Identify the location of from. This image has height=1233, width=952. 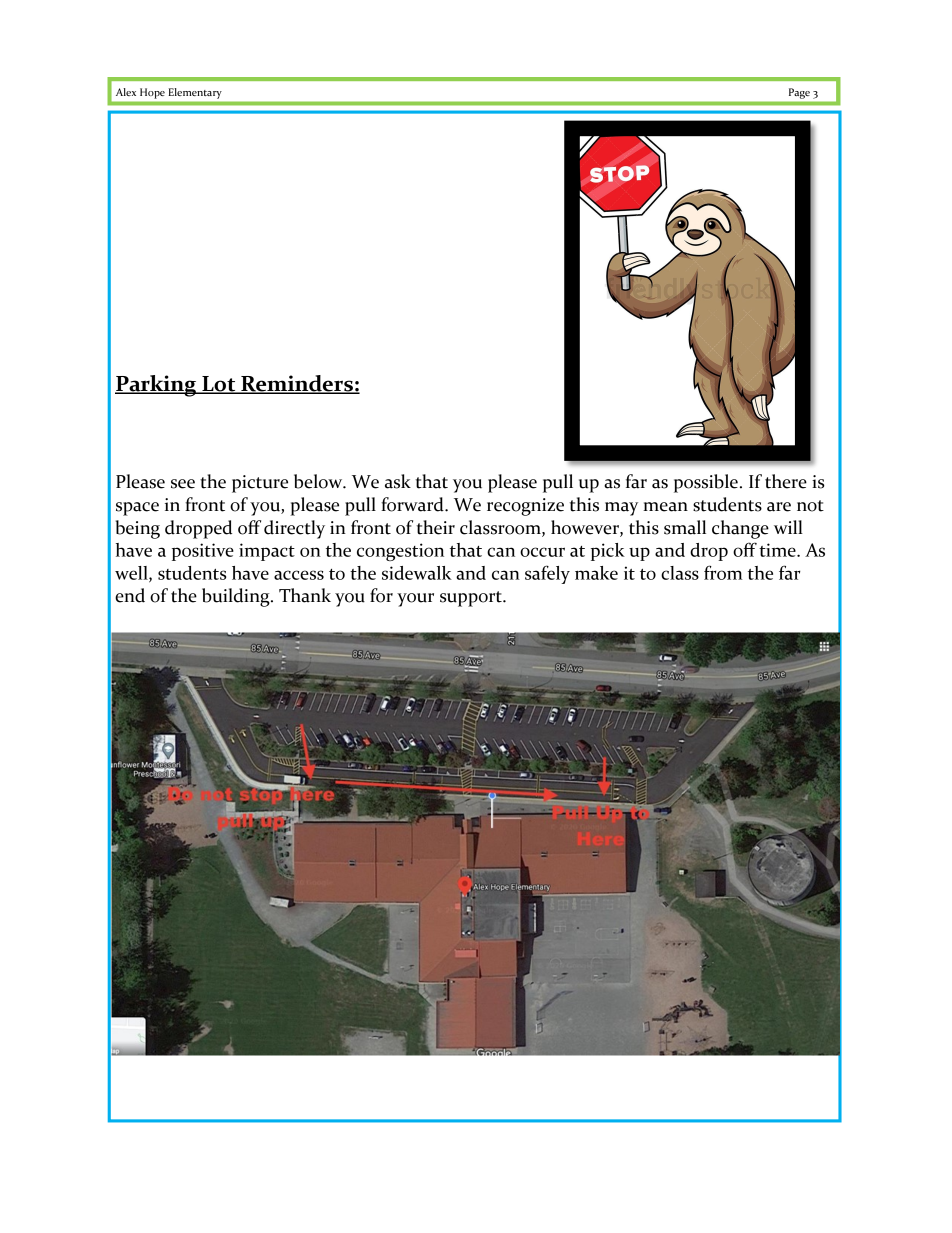
(723, 572).
